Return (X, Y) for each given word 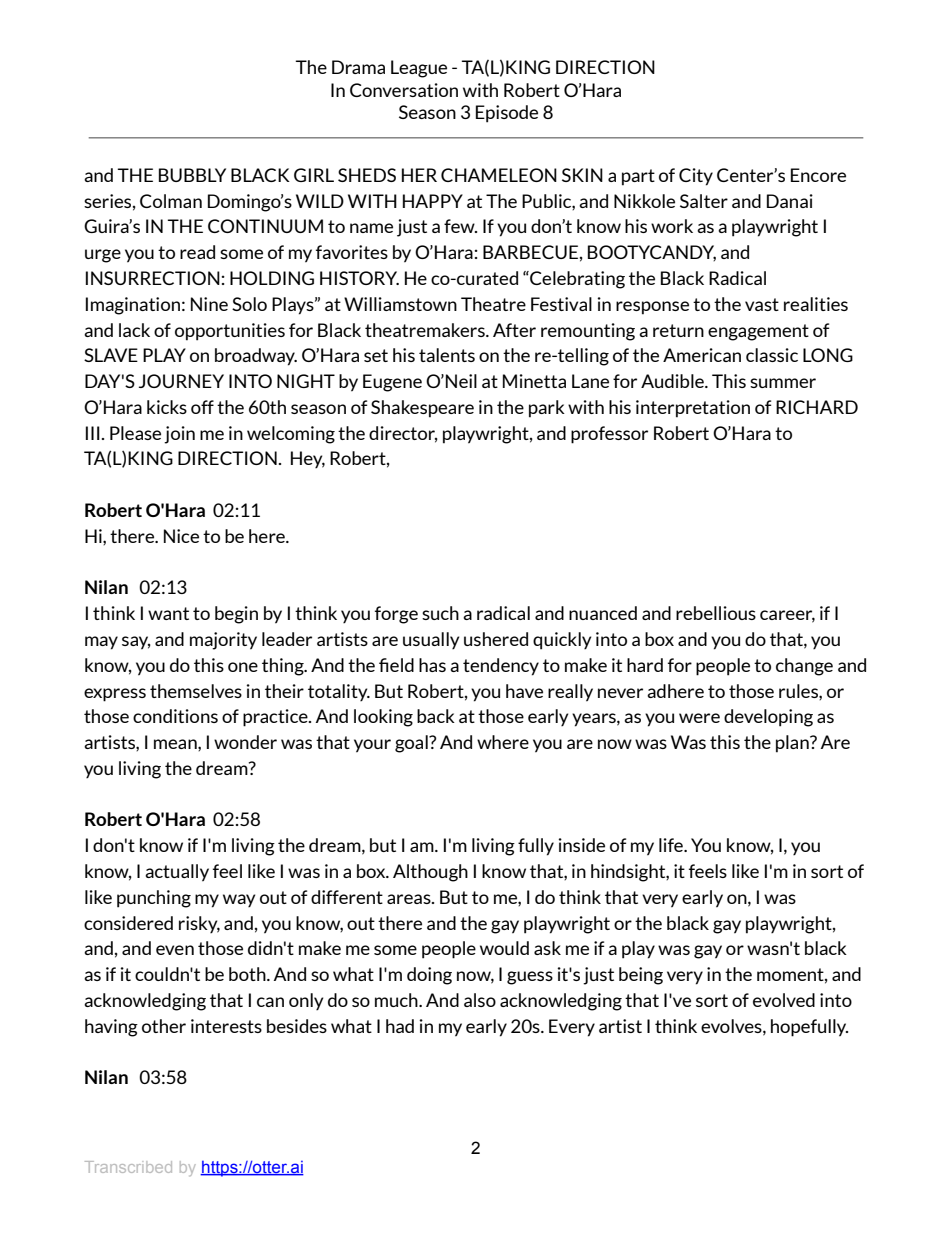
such (440, 613)
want (168, 613)
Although (430, 873)
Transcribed (128, 1167)
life (672, 845)
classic (772, 355)
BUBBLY (192, 175)
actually (177, 873)
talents (447, 355)
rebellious (716, 613)
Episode (507, 114)
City (696, 177)
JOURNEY (181, 381)
